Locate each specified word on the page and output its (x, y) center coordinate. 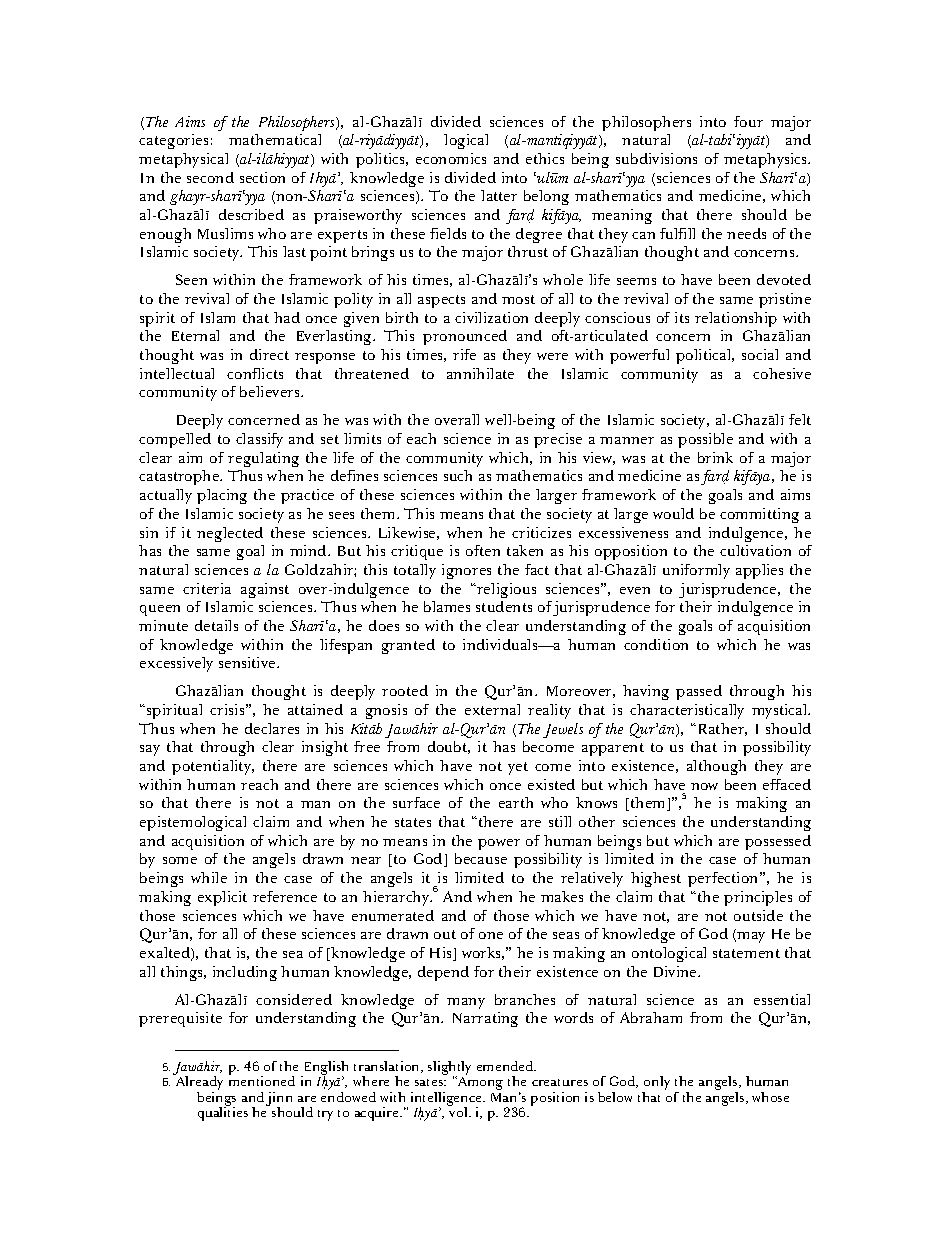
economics (451, 158)
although (716, 767)
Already (198, 1083)
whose (770, 1097)
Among (479, 1083)
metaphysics (767, 160)
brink (715, 457)
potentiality (212, 767)
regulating (263, 459)
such (458, 475)
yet (518, 768)
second (210, 177)
